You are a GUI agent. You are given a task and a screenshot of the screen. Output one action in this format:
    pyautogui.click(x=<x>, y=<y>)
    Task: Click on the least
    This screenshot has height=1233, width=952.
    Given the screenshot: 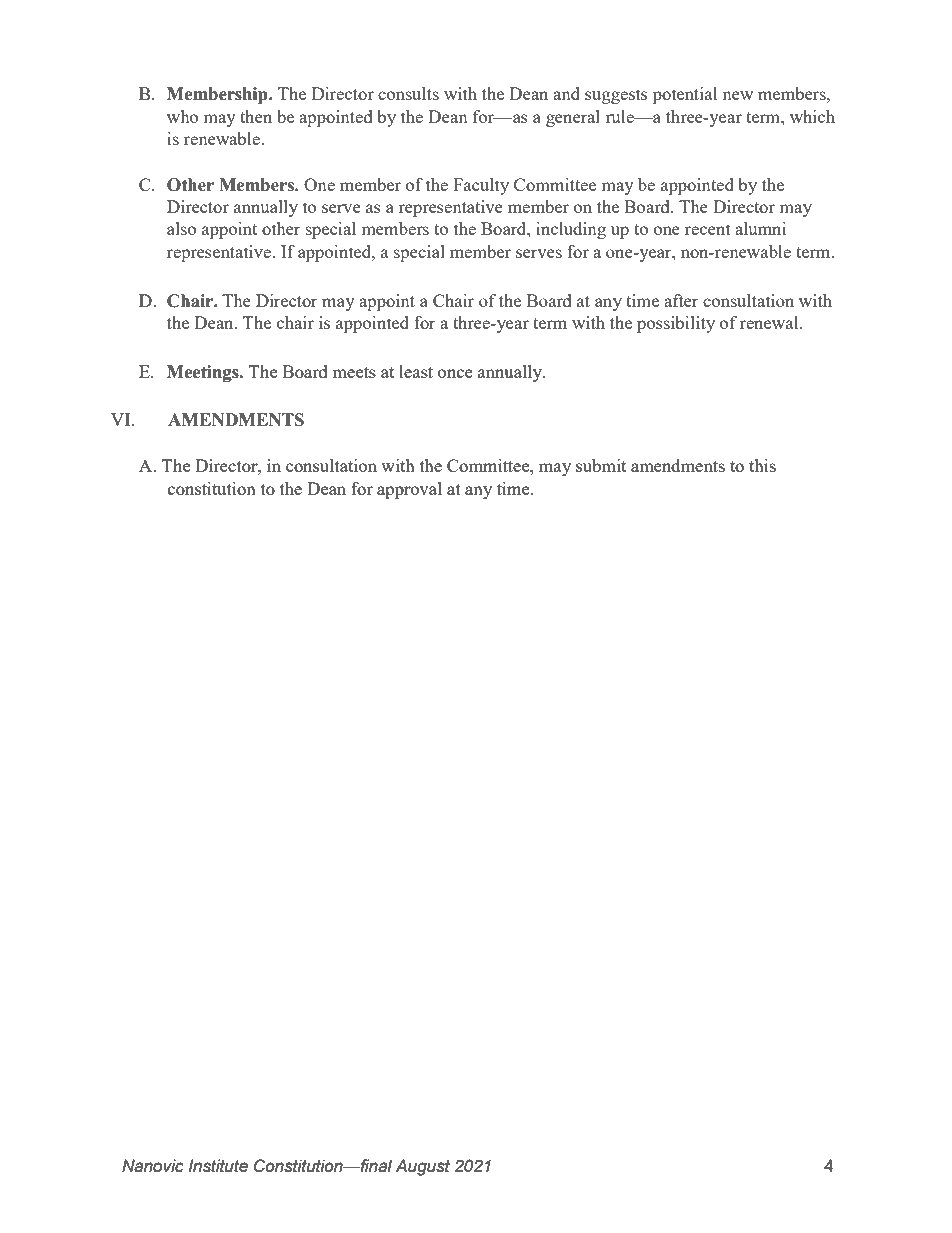 What is the action you would take?
    pyautogui.click(x=416, y=371)
